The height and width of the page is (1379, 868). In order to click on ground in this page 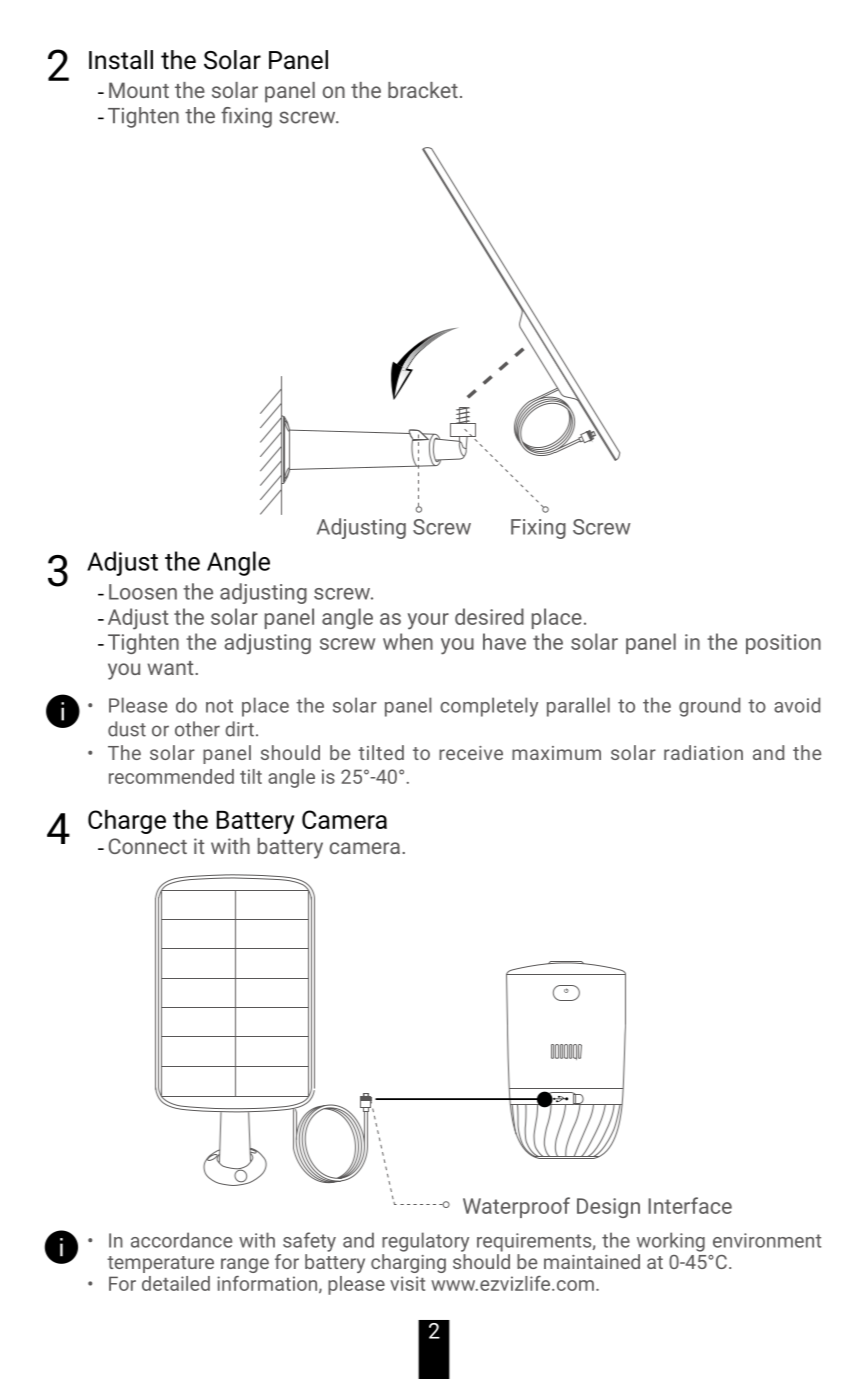, I will do `click(709, 707)`.
